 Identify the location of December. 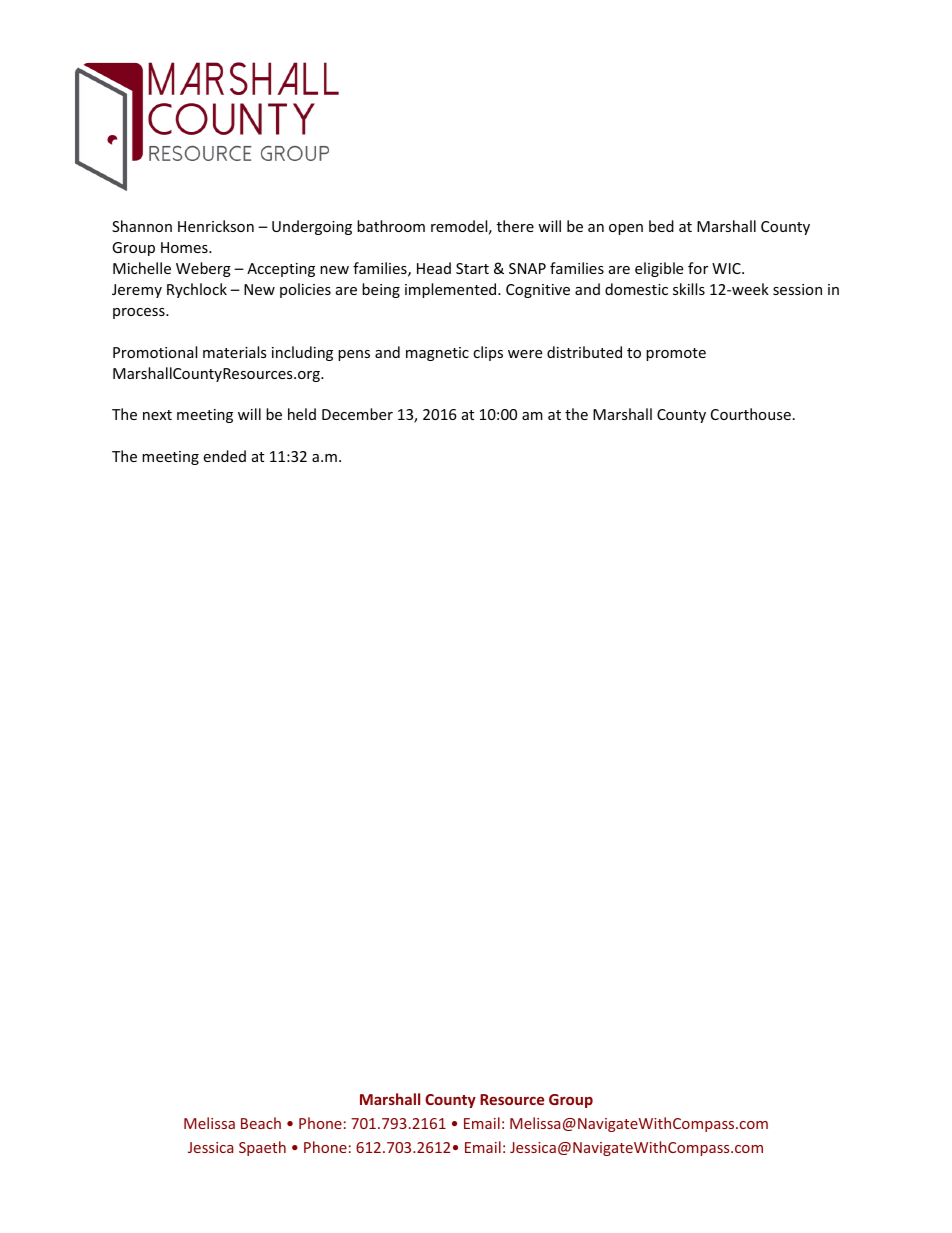
(357, 414).
